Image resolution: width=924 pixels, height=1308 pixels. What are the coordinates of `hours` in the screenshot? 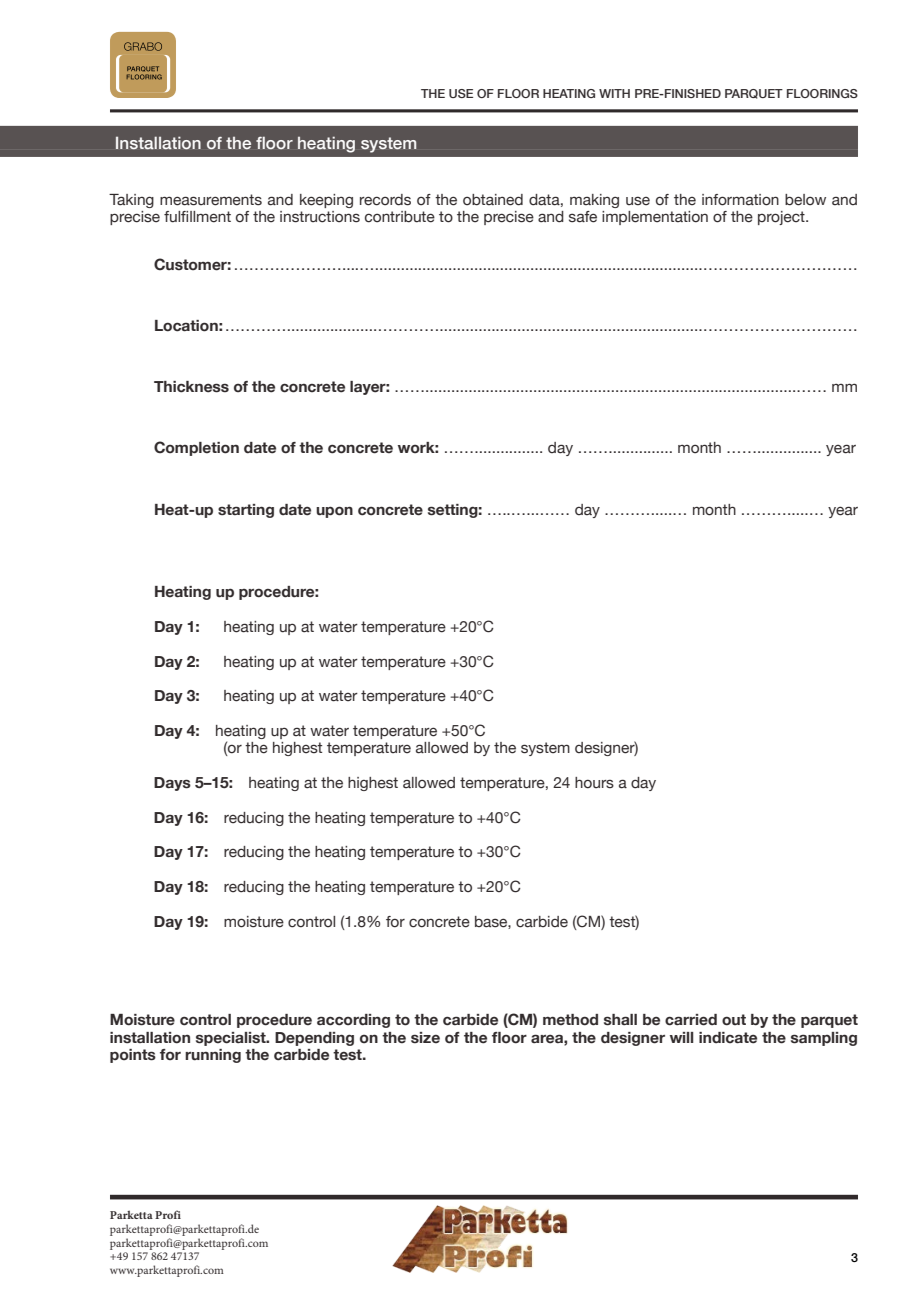 It's located at (594, 783).
